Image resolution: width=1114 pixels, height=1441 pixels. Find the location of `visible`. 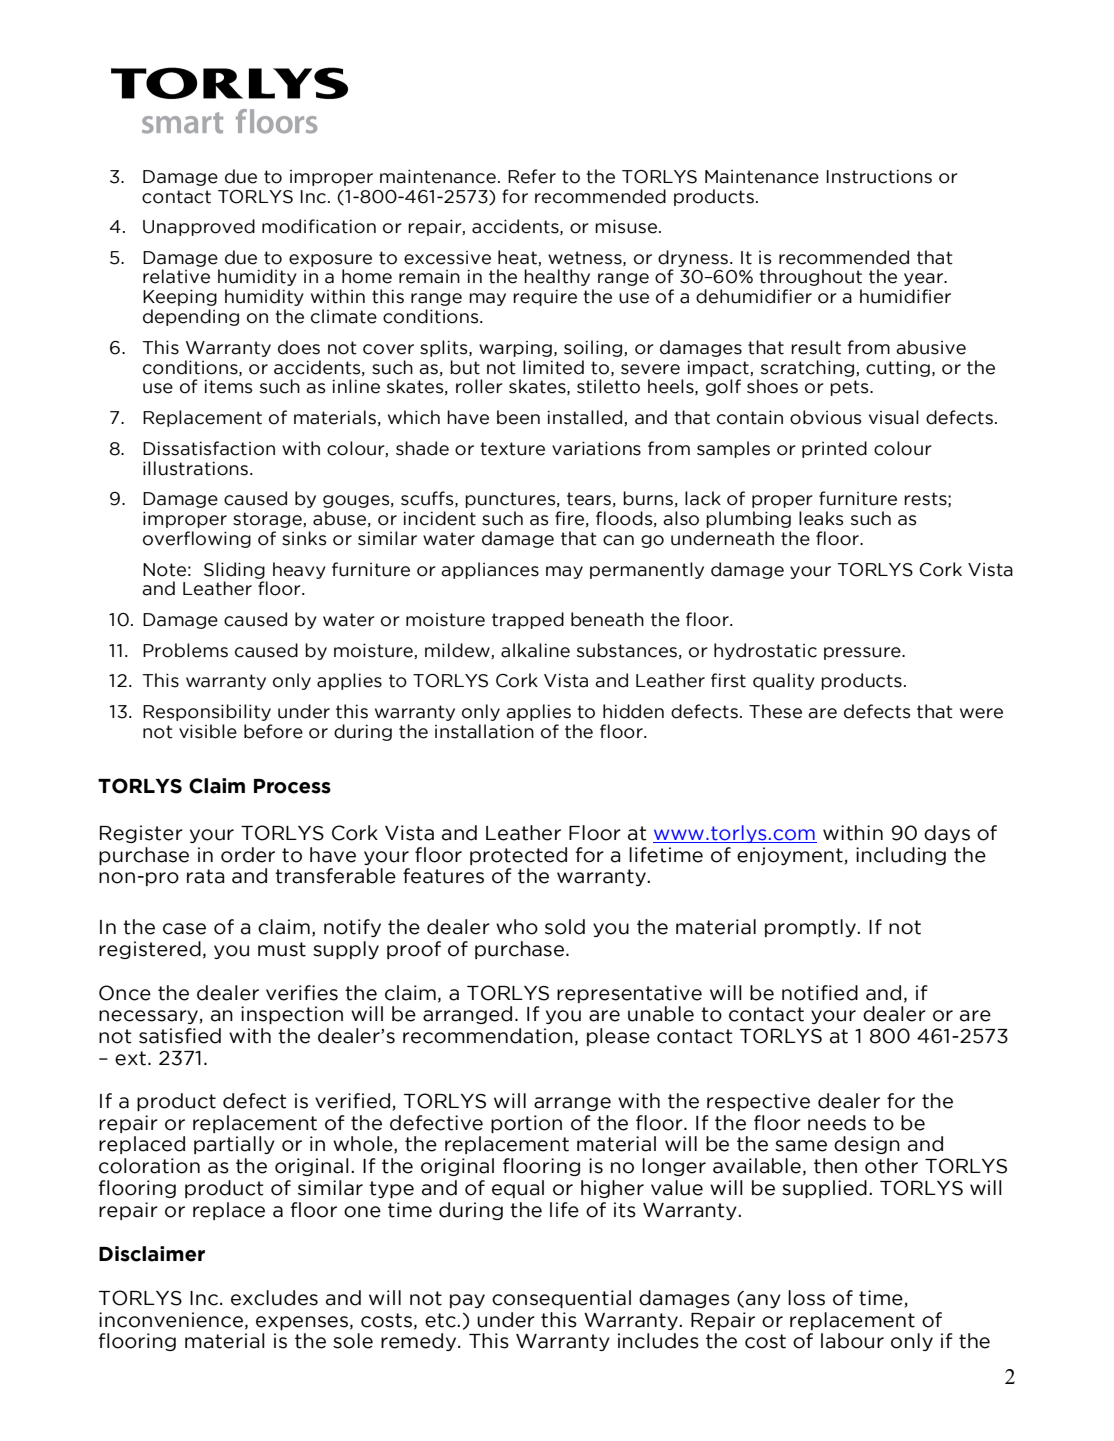

visible is located at coordinates (208, 731).
